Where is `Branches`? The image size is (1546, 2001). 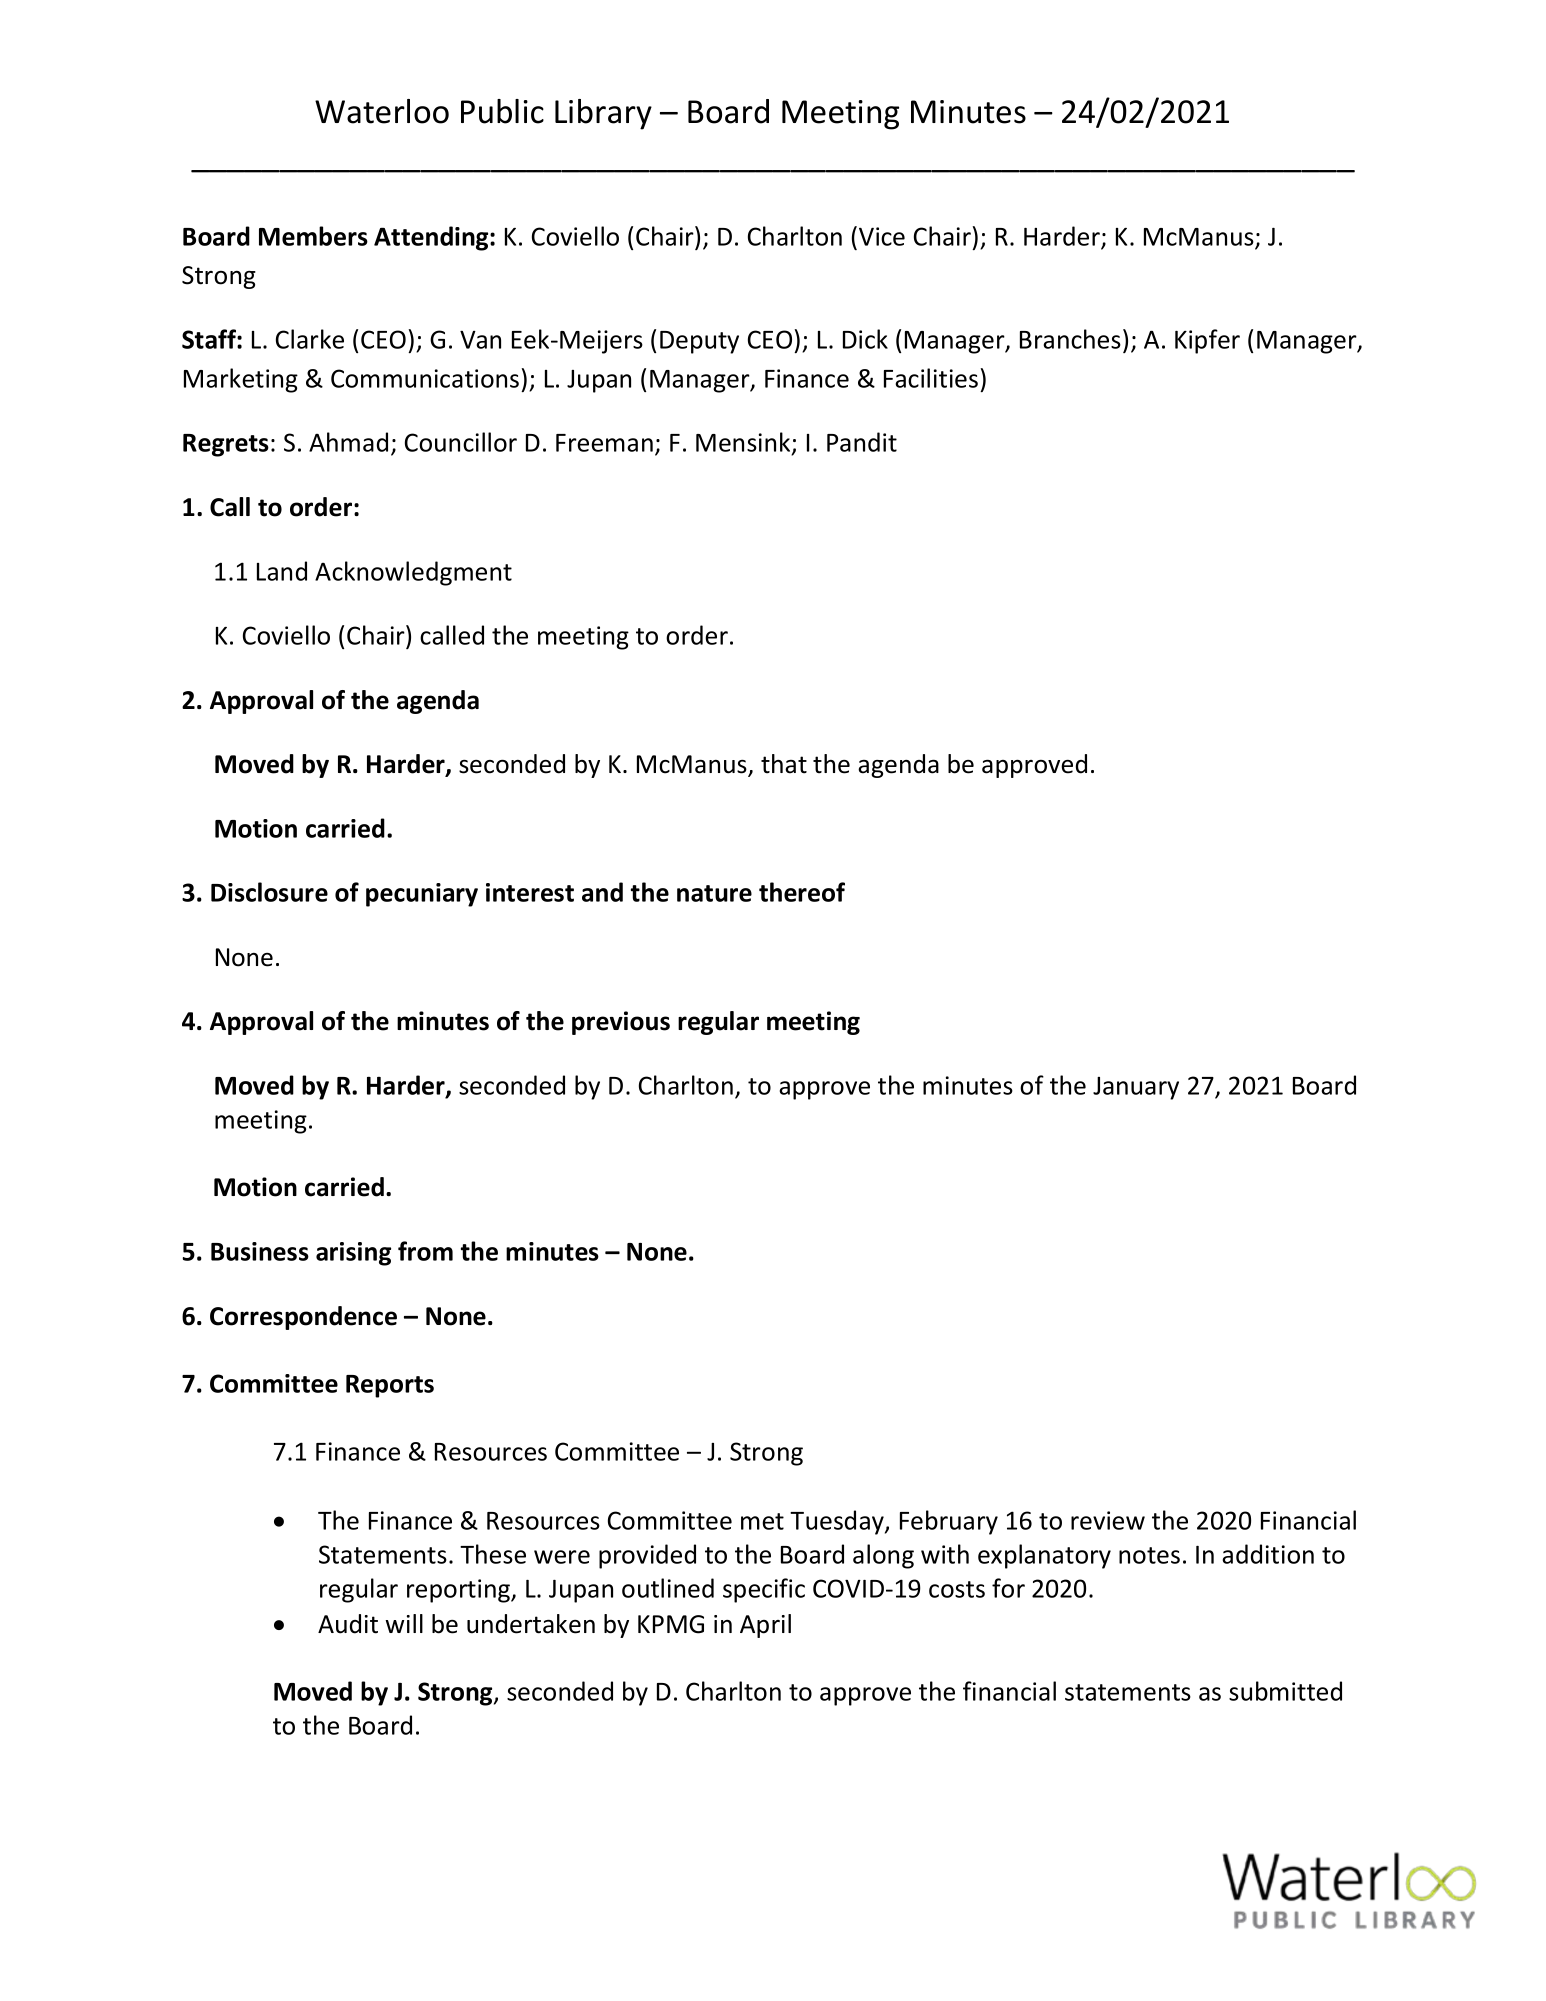 Branches is located at coordinates (1070, 339).
